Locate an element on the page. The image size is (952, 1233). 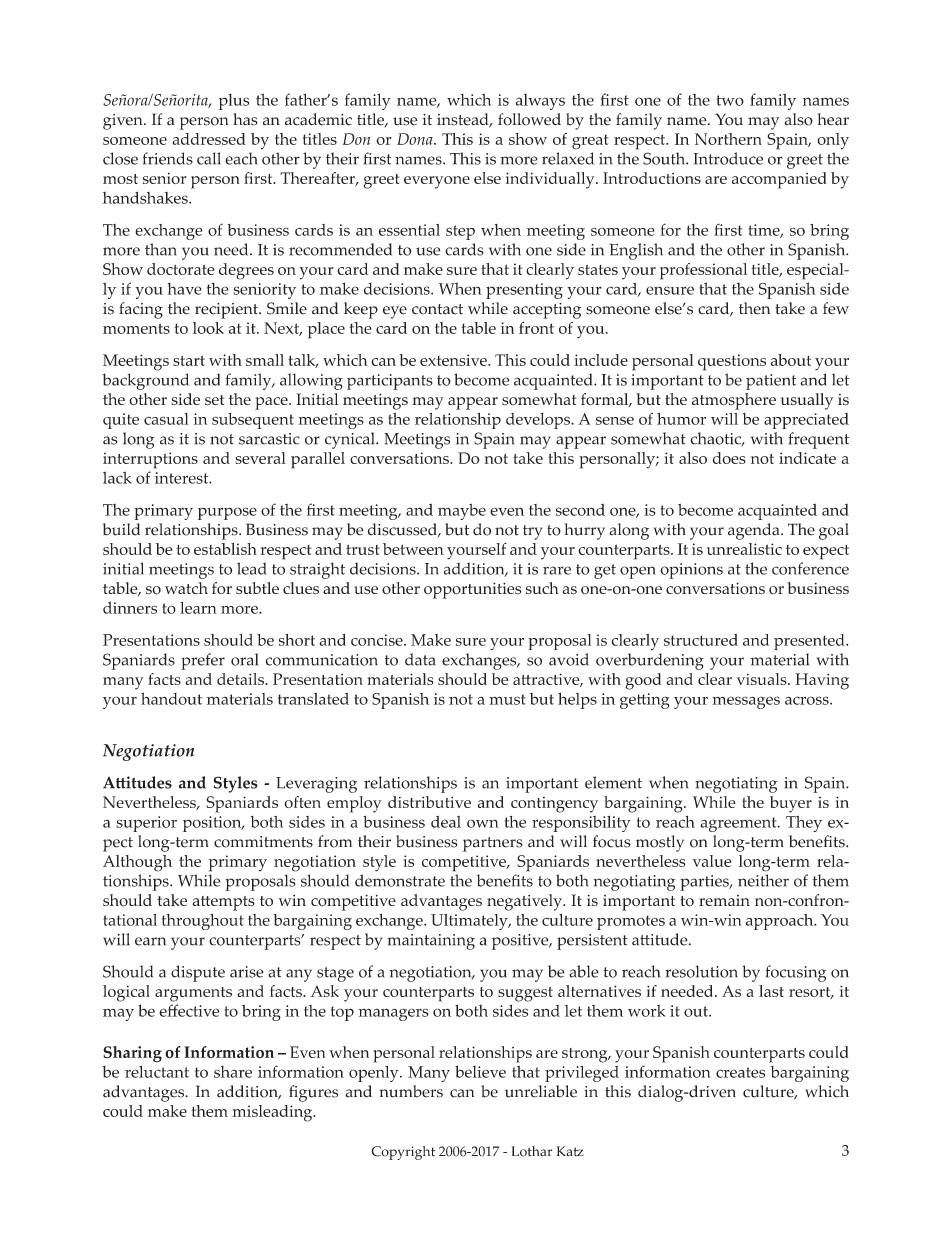
believe is located at coordinates (480, 1071).
